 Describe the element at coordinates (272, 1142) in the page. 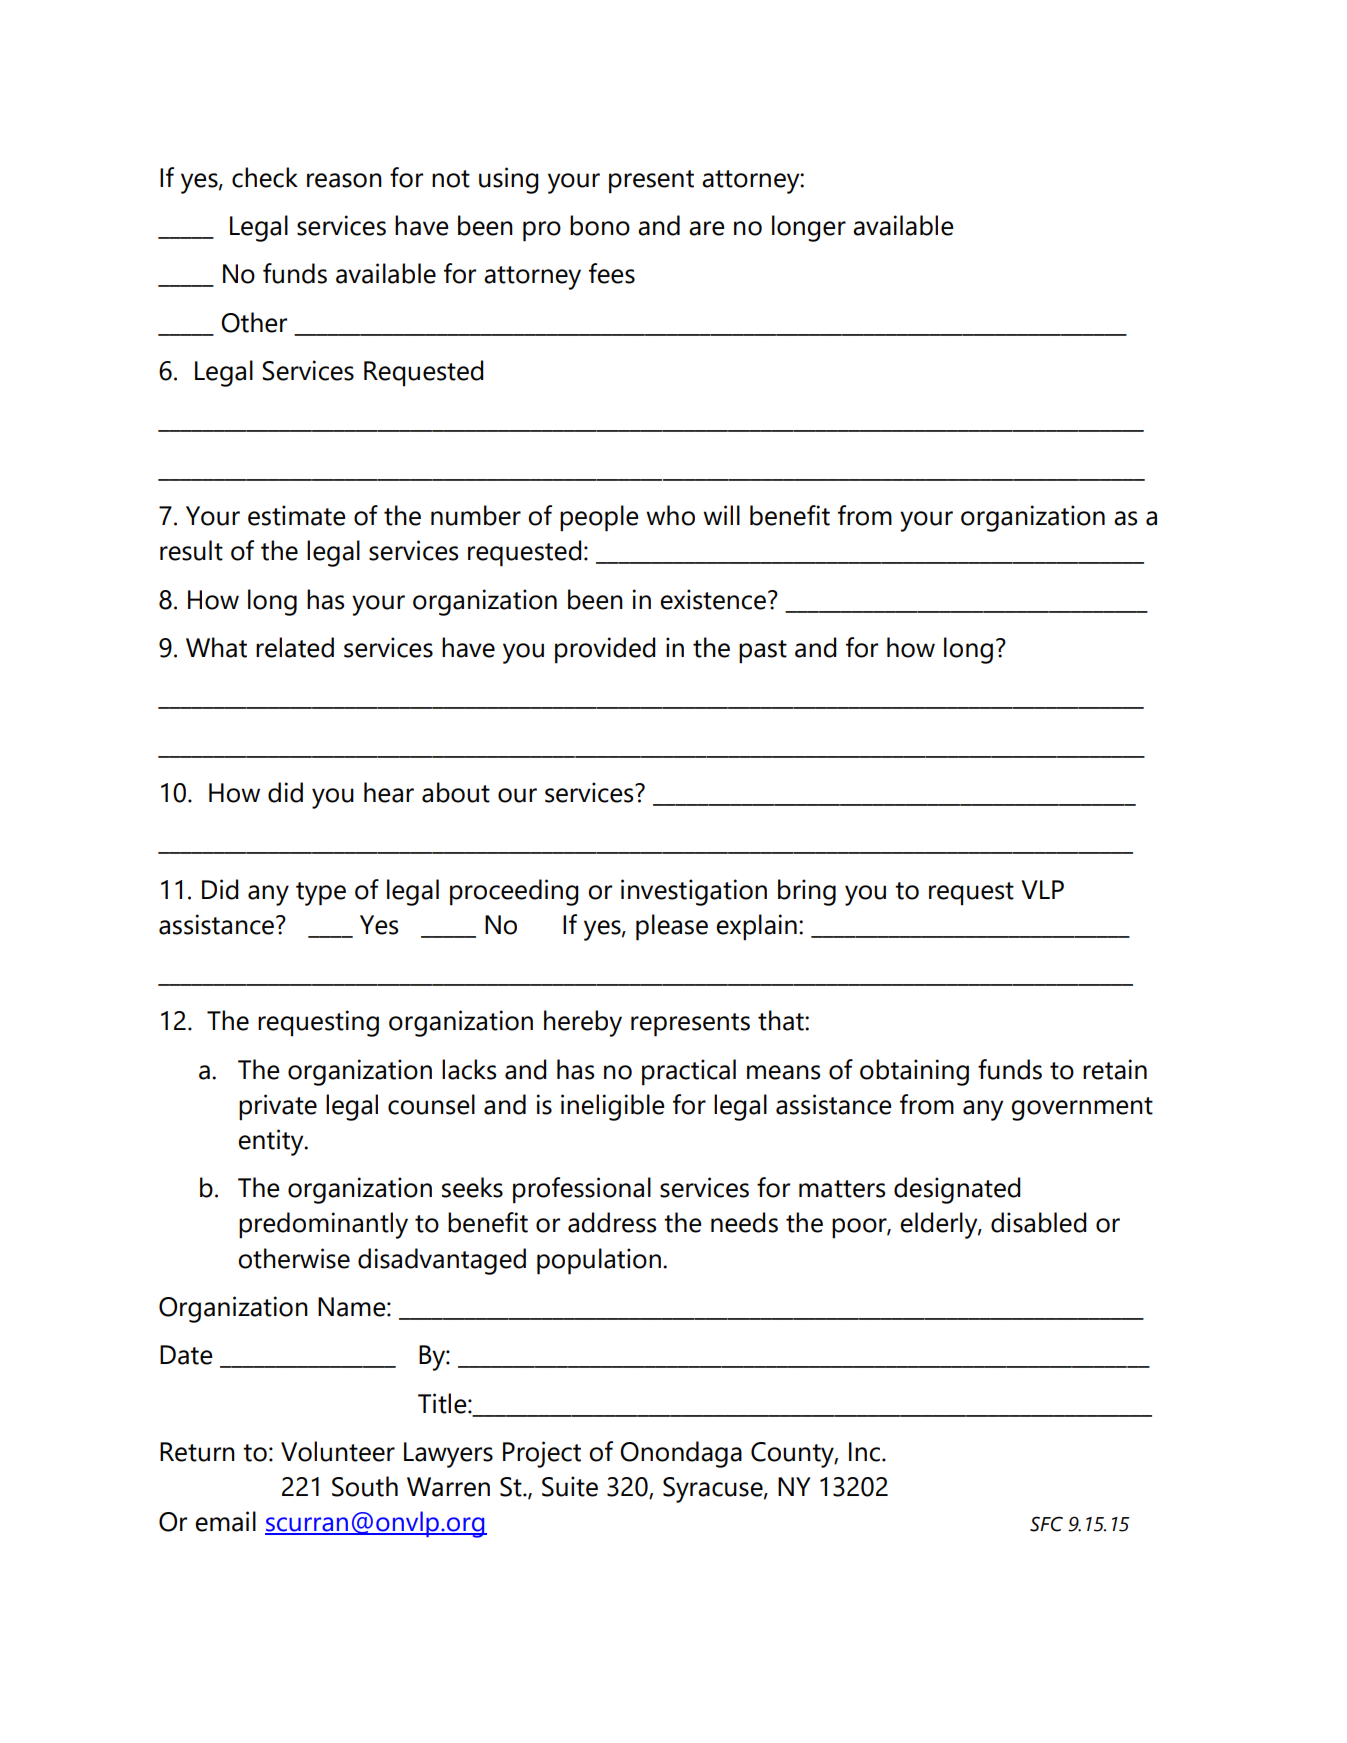

I see `entity` at that location.
